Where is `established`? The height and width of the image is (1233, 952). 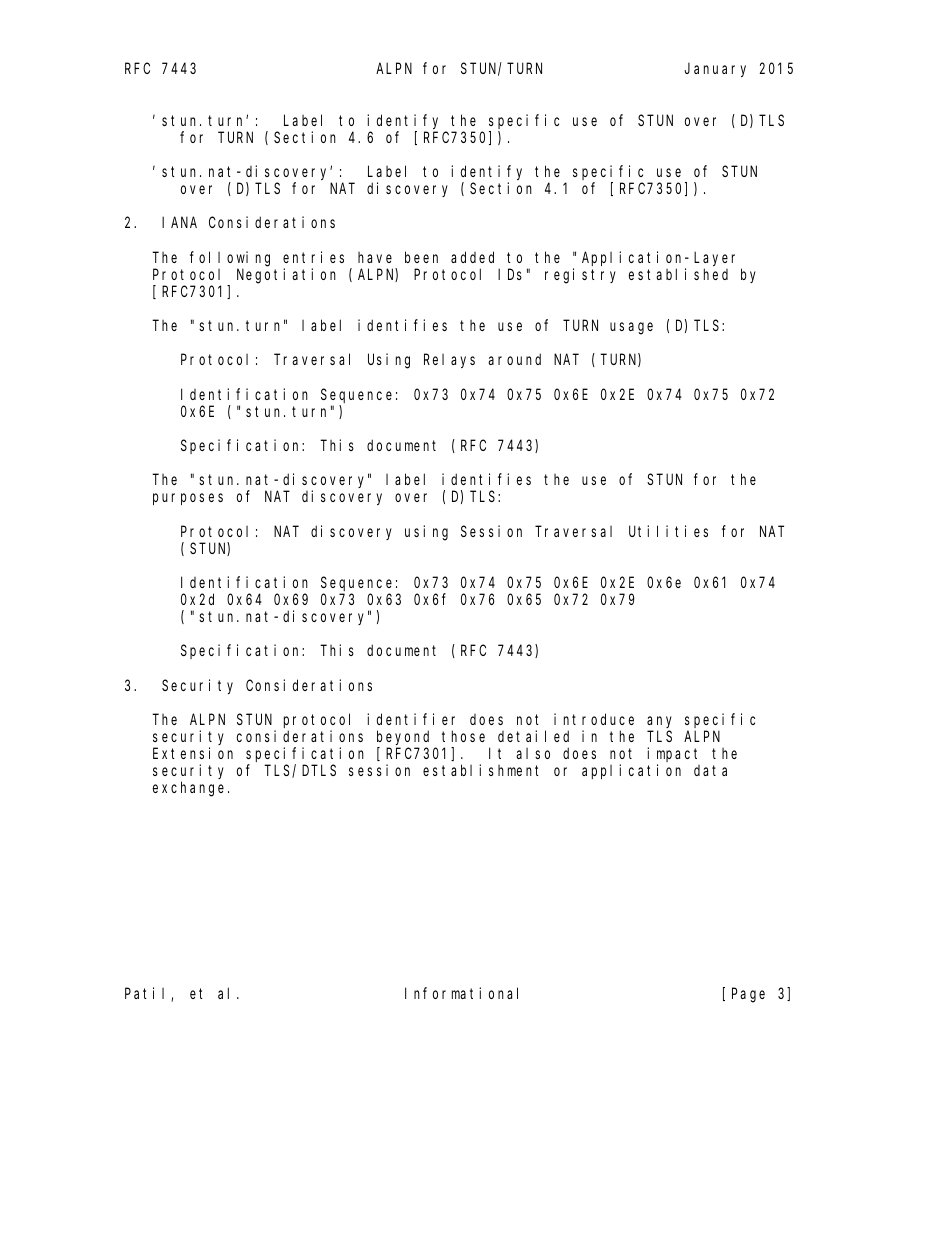 established is located at coordinates (678, 274).
